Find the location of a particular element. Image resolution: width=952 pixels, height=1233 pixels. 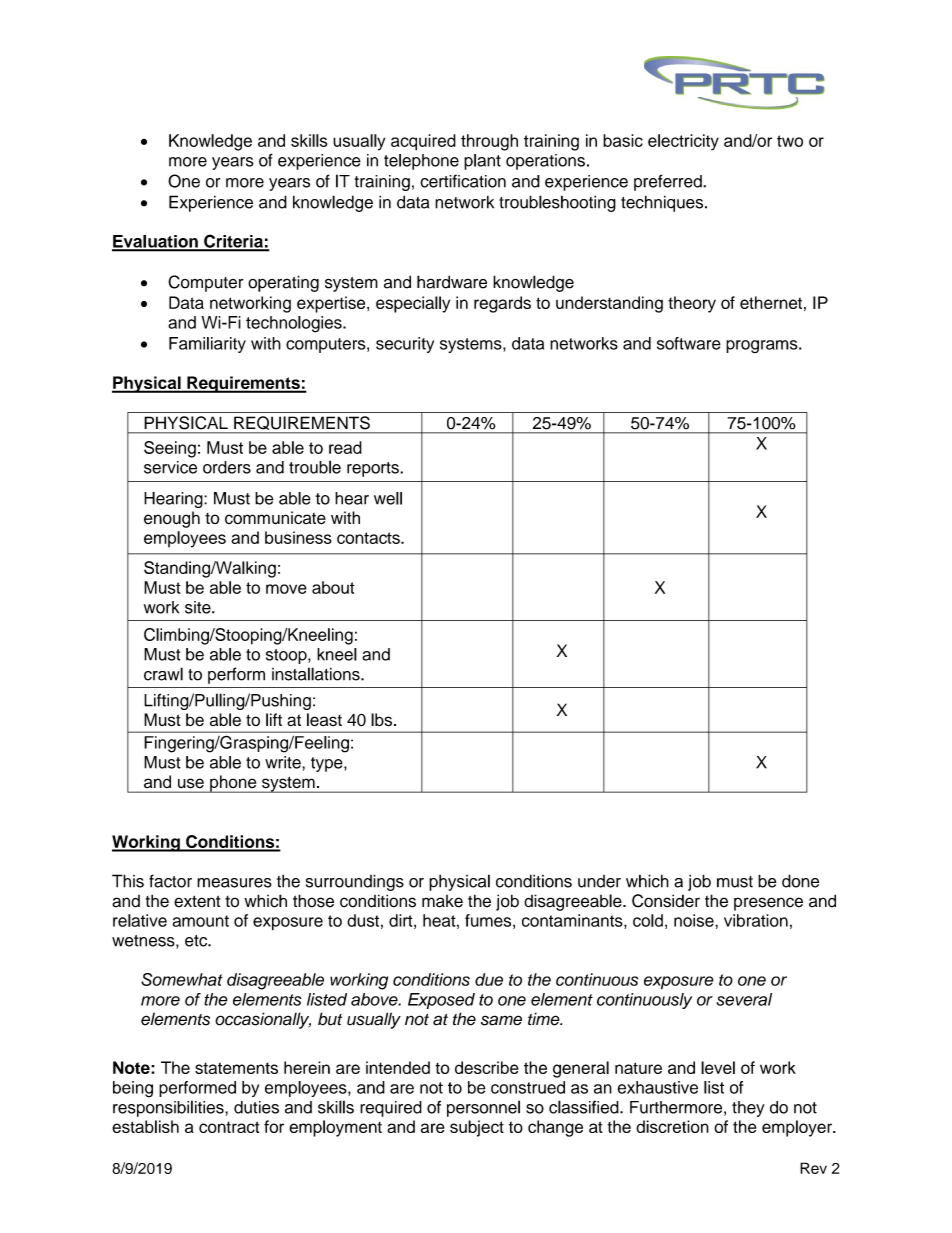

done is located at coordinates (800, 881).
